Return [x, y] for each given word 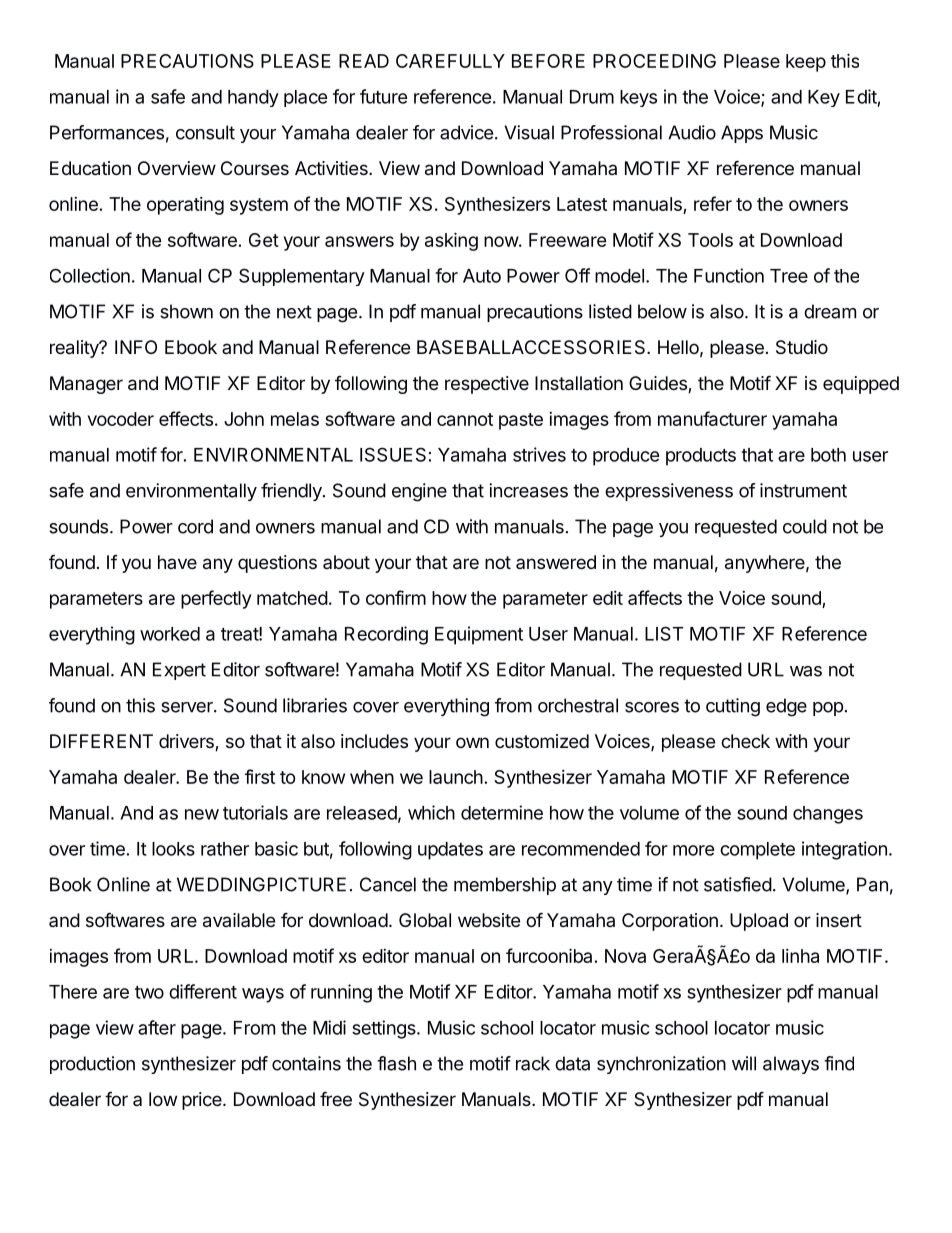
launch [456, 777]
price [202, 1101]
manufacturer [712, 418]
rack [533, 1063]
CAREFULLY [450, 61]
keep [806, 63]
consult [205, 132]
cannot [465, 419]
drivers [187, 742]
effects [186, 418]
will [744, 1063]
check [745, 741]
